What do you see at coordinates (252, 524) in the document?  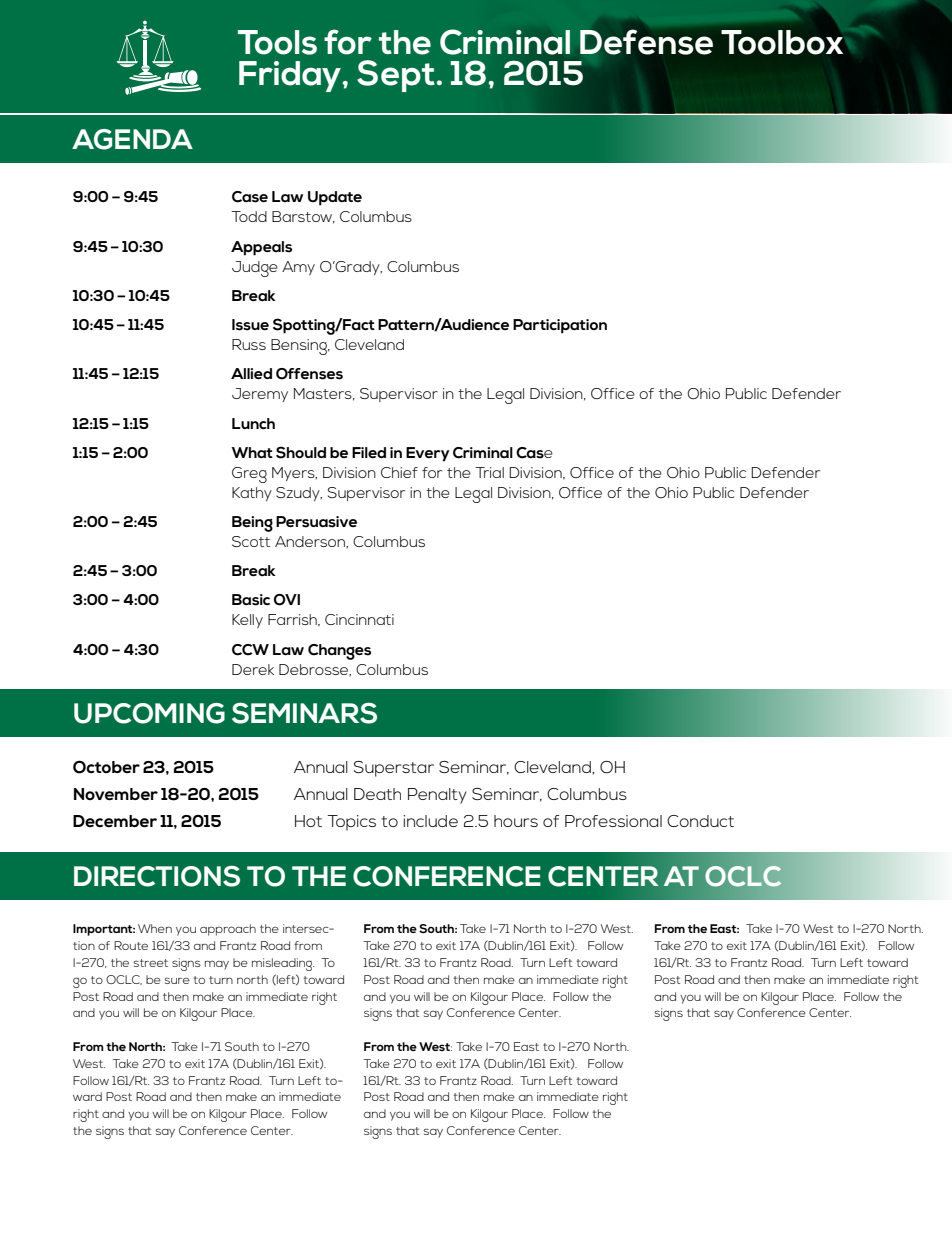 I see `Being` at bounding box center [252, 524].
